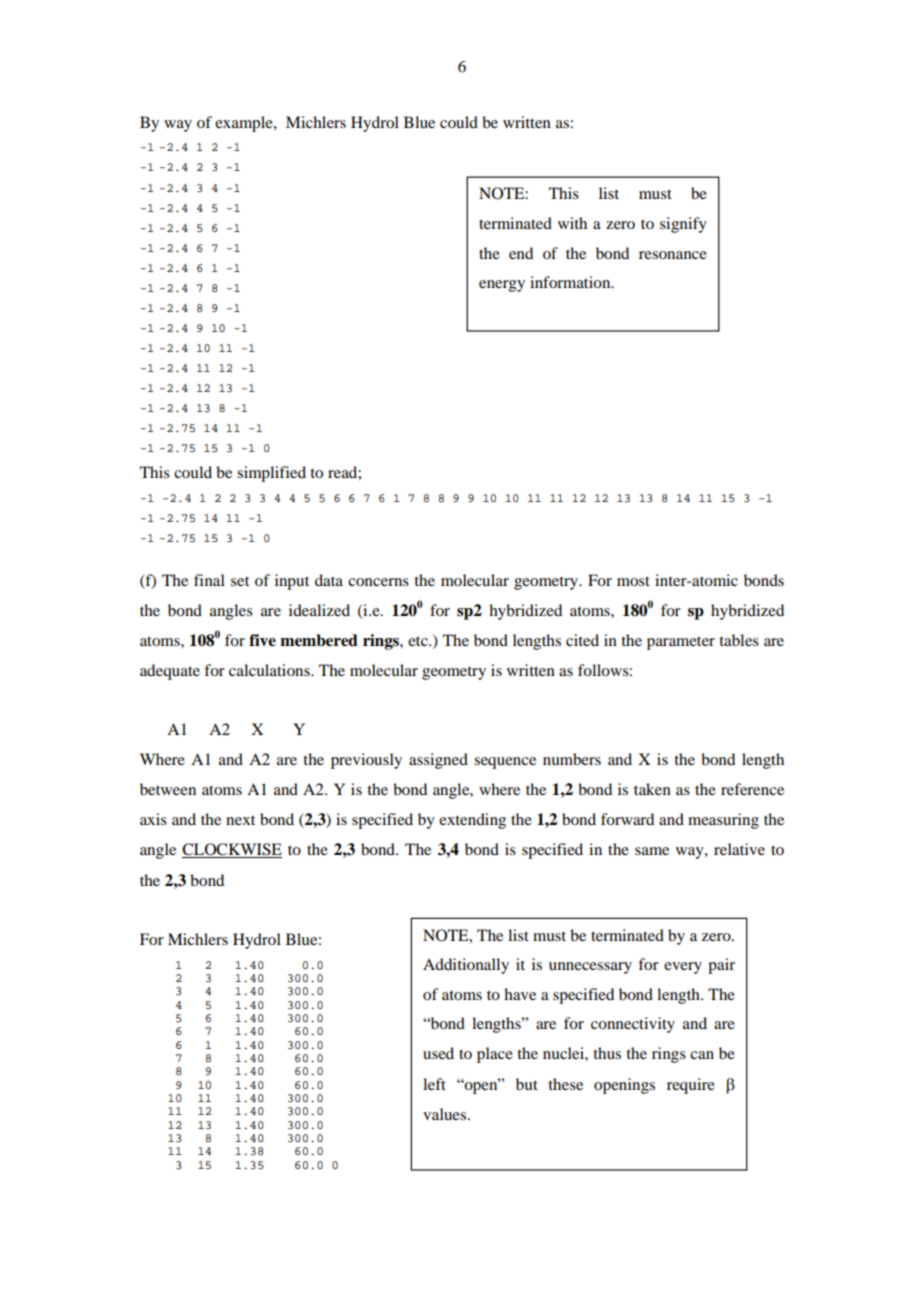 The width and height of the screenshot is (924, 1308). Describe the element at coordinates (434, 1084) in the screenshot. I see `left` at that location.
